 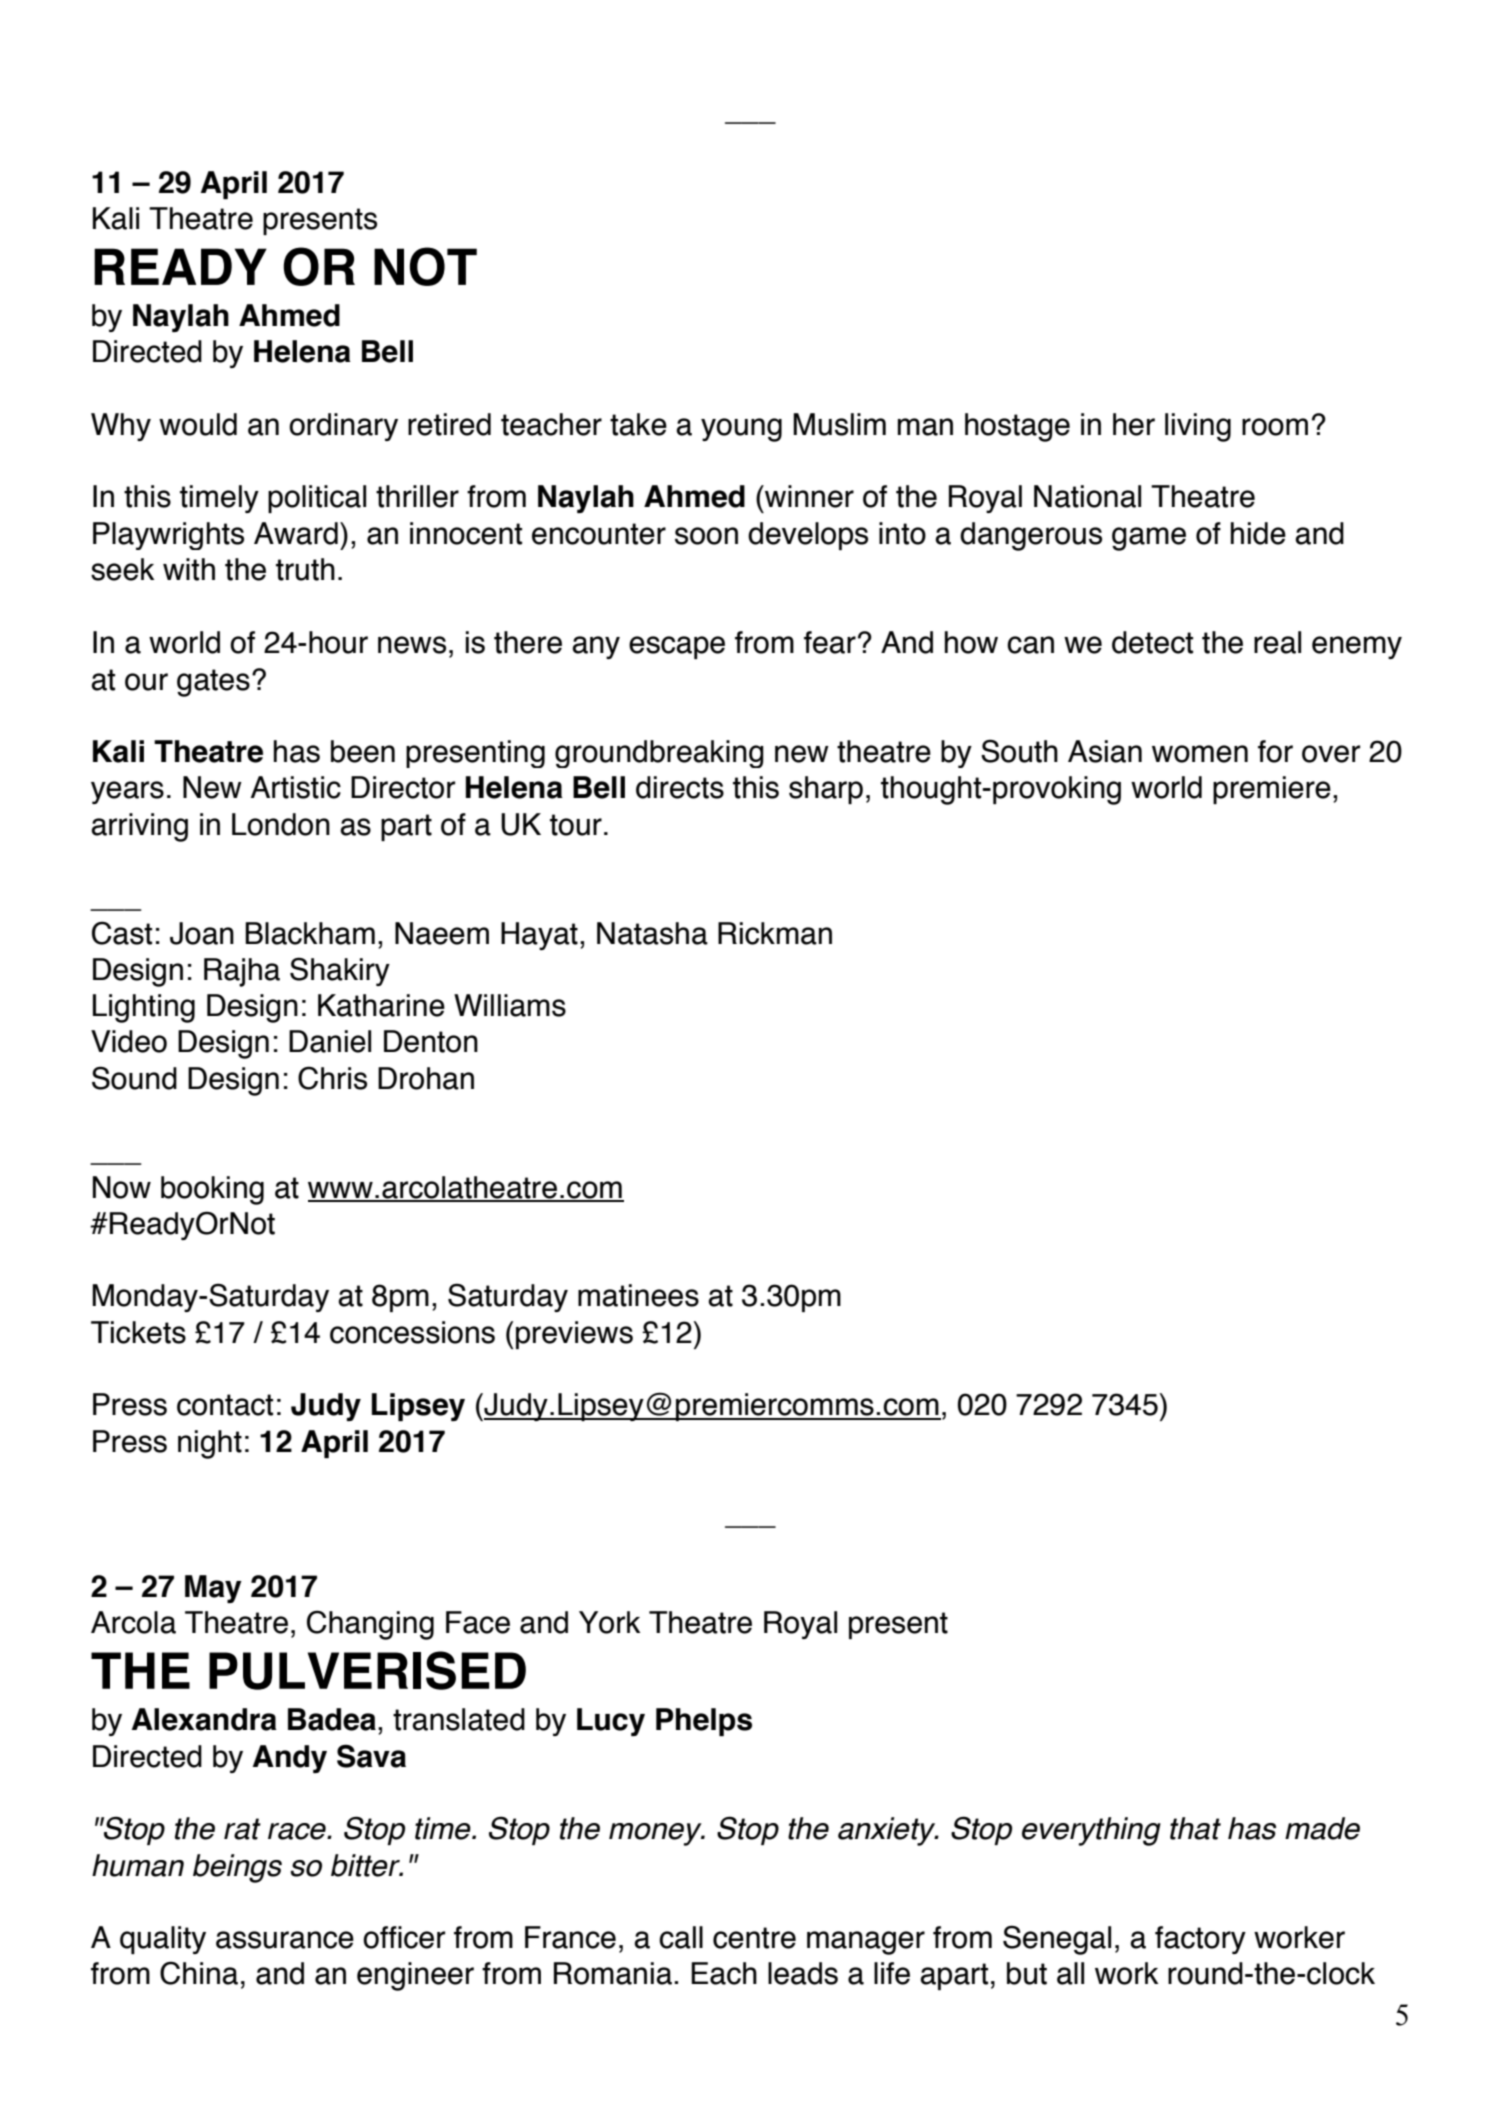 What do you see at coordinates (213, 1589) in the document?
I see `May` at bounding box center [213, 1589].
